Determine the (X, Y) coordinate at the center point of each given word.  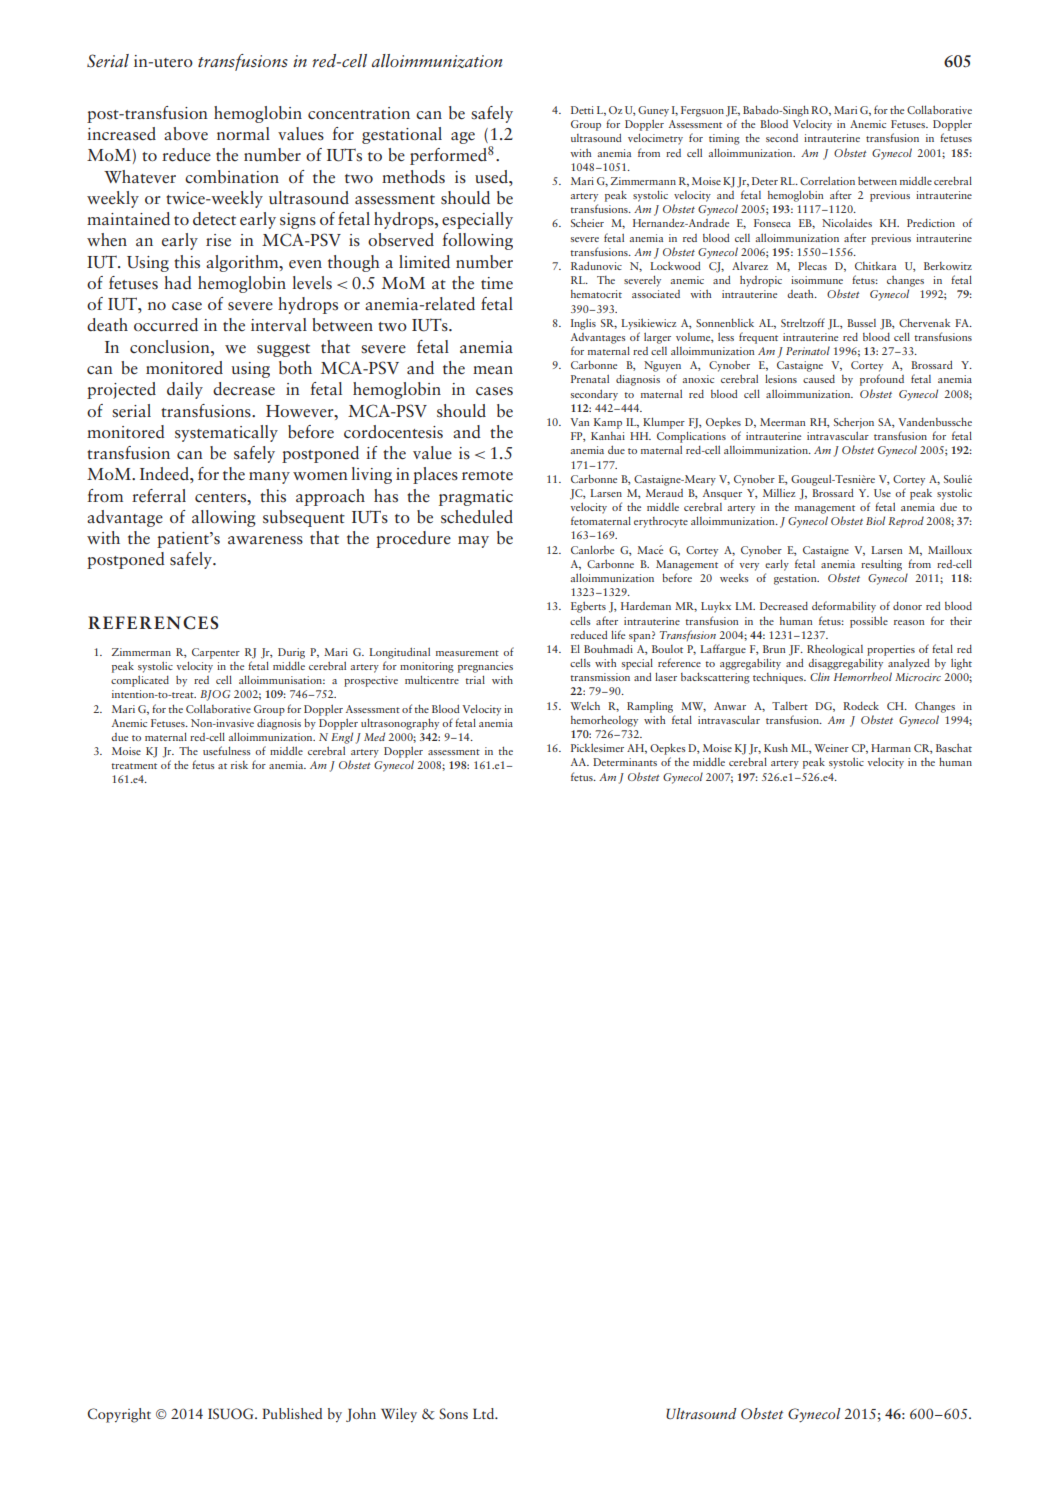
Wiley (399, 1415)
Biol (875, 520)
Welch (585, 706)
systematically (226, 433)
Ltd (485, 1413)
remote (487, 476)
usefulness (227, 750)
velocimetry (655, 139)
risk (239, 765)
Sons (453, 1413)
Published (292, 1413)
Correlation (827, 180)
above (186, 134)
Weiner (831, 748)
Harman (891, 748)
